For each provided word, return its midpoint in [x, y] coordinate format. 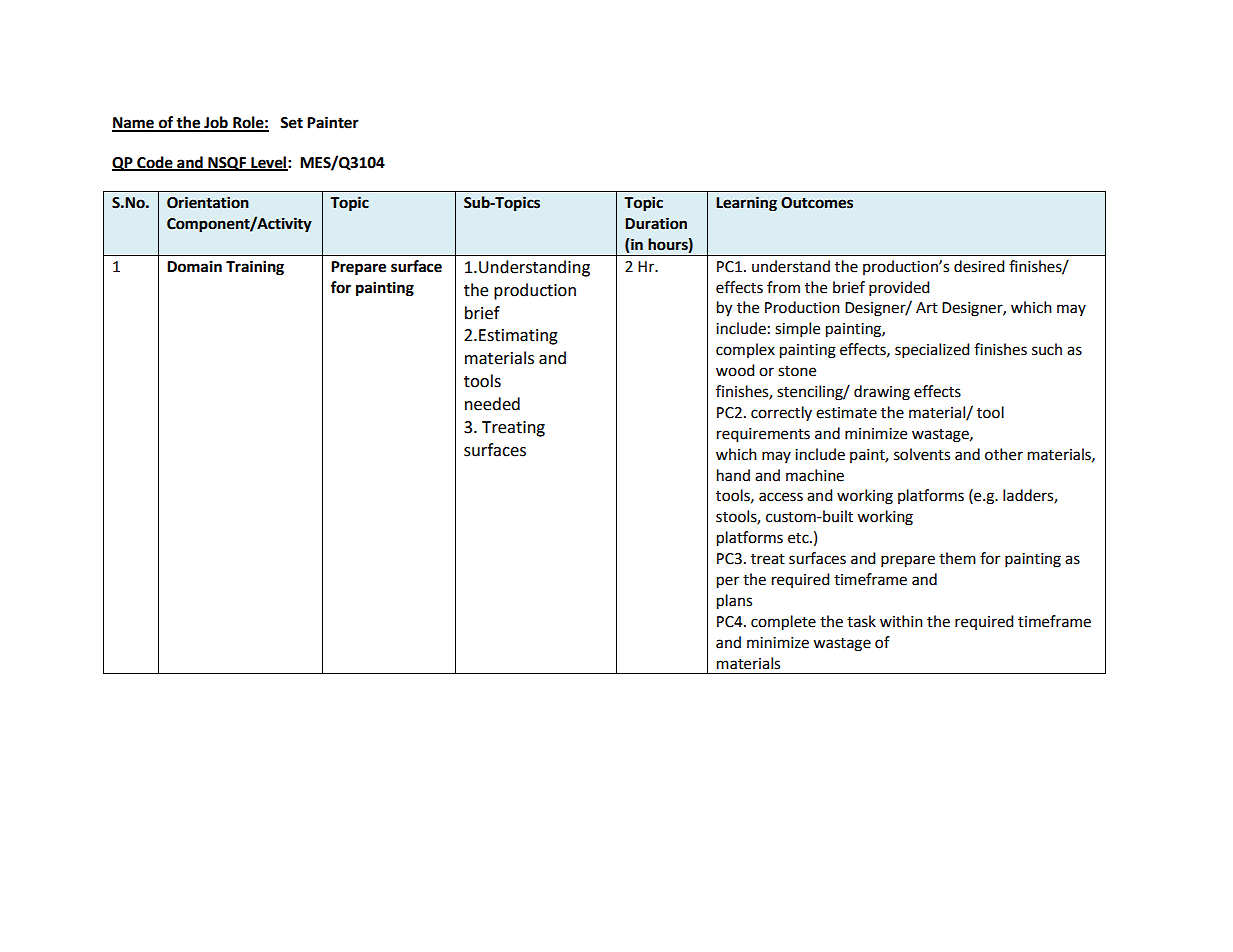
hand [733, 475]
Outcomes [817, 203]
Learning [746, 204]
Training [255, 268]
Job [216, 123]
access [781, 497]
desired [979, 266]
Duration [656, 223]
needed [492, 404]
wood [735, 370]
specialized [932, 351]
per [728, 582]
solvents [922, 454]
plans [734, 602]
